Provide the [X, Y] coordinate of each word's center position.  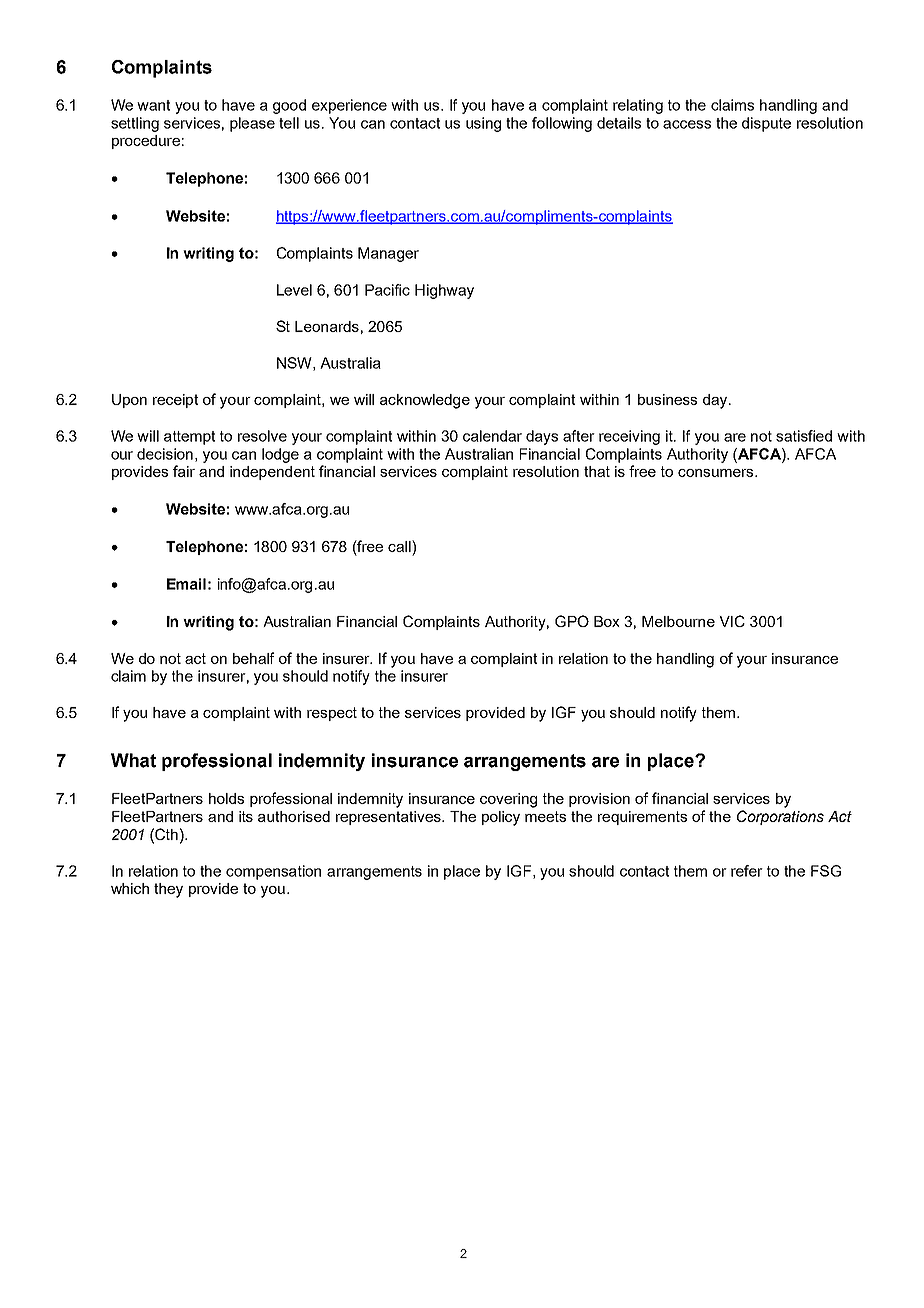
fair [184, 471]
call [400, 546]
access [687, 124]
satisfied [804, 436]
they [168, 890]
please [252, 124]
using [483, 124]
